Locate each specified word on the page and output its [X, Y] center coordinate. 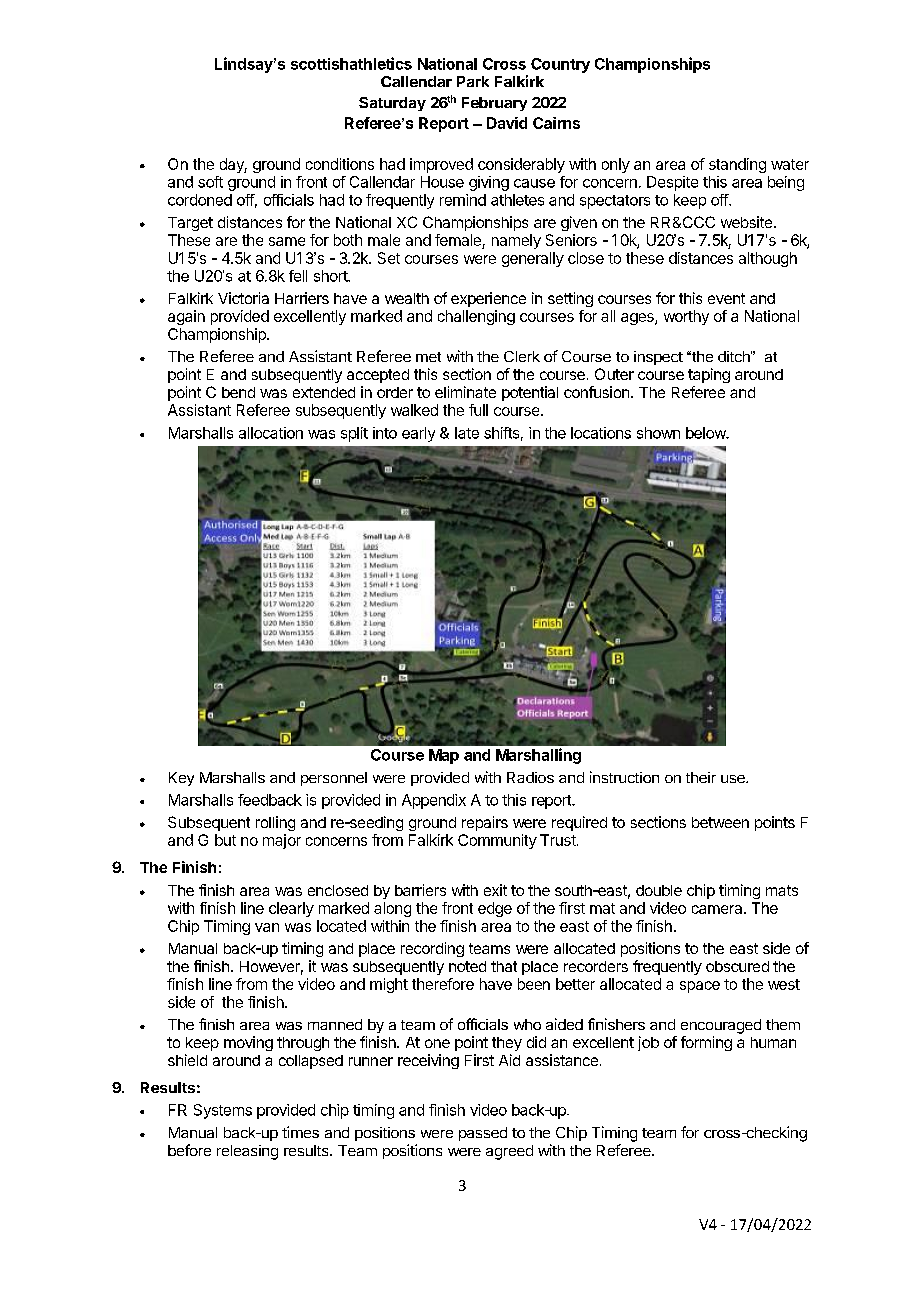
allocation [271, 433]
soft [210, 182]
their [701, 777]
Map [444, 756]
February [494, 104]
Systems [223, 1111]
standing [737, 165]
